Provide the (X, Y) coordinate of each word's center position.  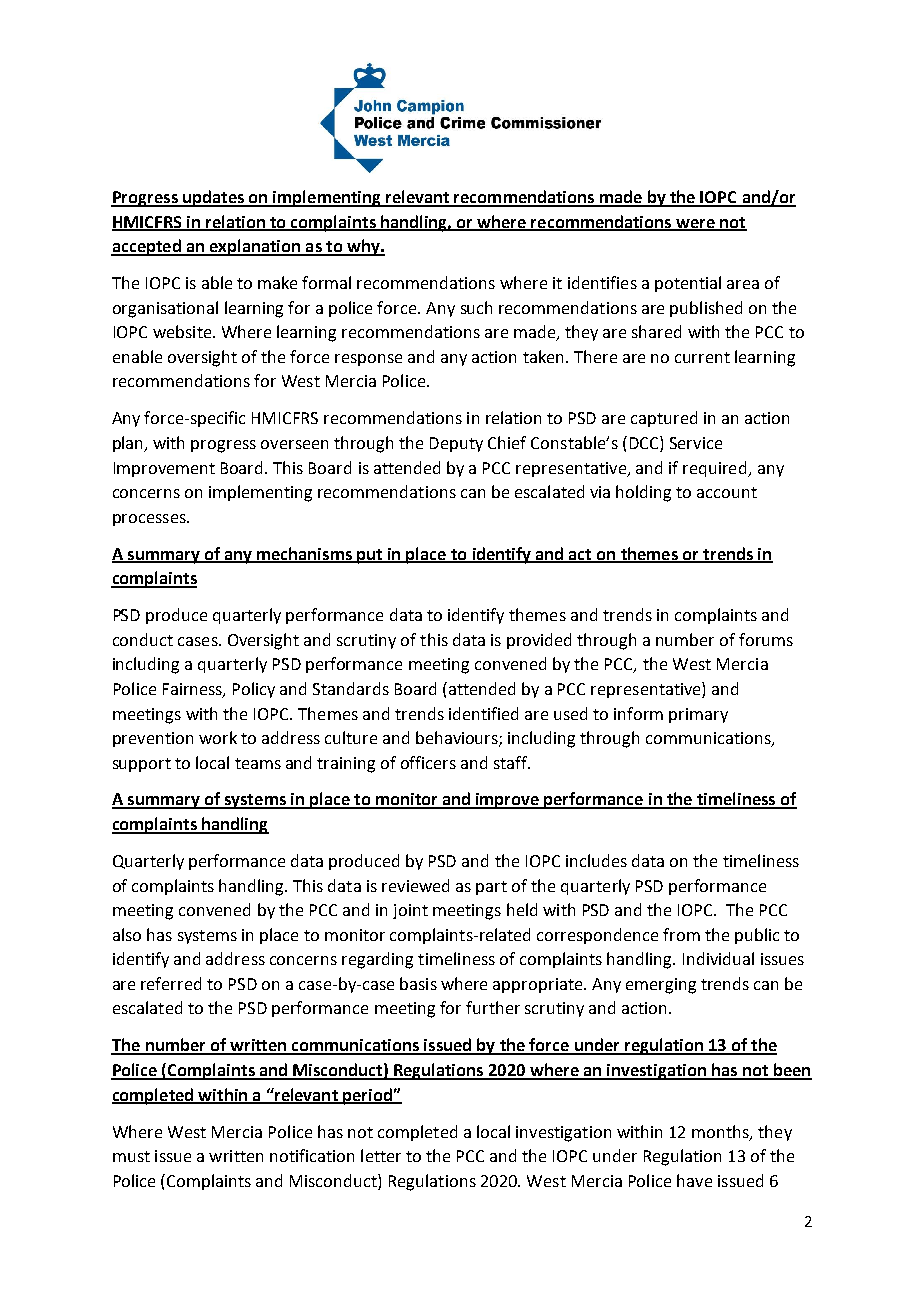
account (727, 492)
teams (258, 763)
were (695, 224)
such (476, 307)
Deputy (456, 444)
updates (214, 198)
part (491, 888)
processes (150, 520)
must (131, 1156)
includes (596, 860)
